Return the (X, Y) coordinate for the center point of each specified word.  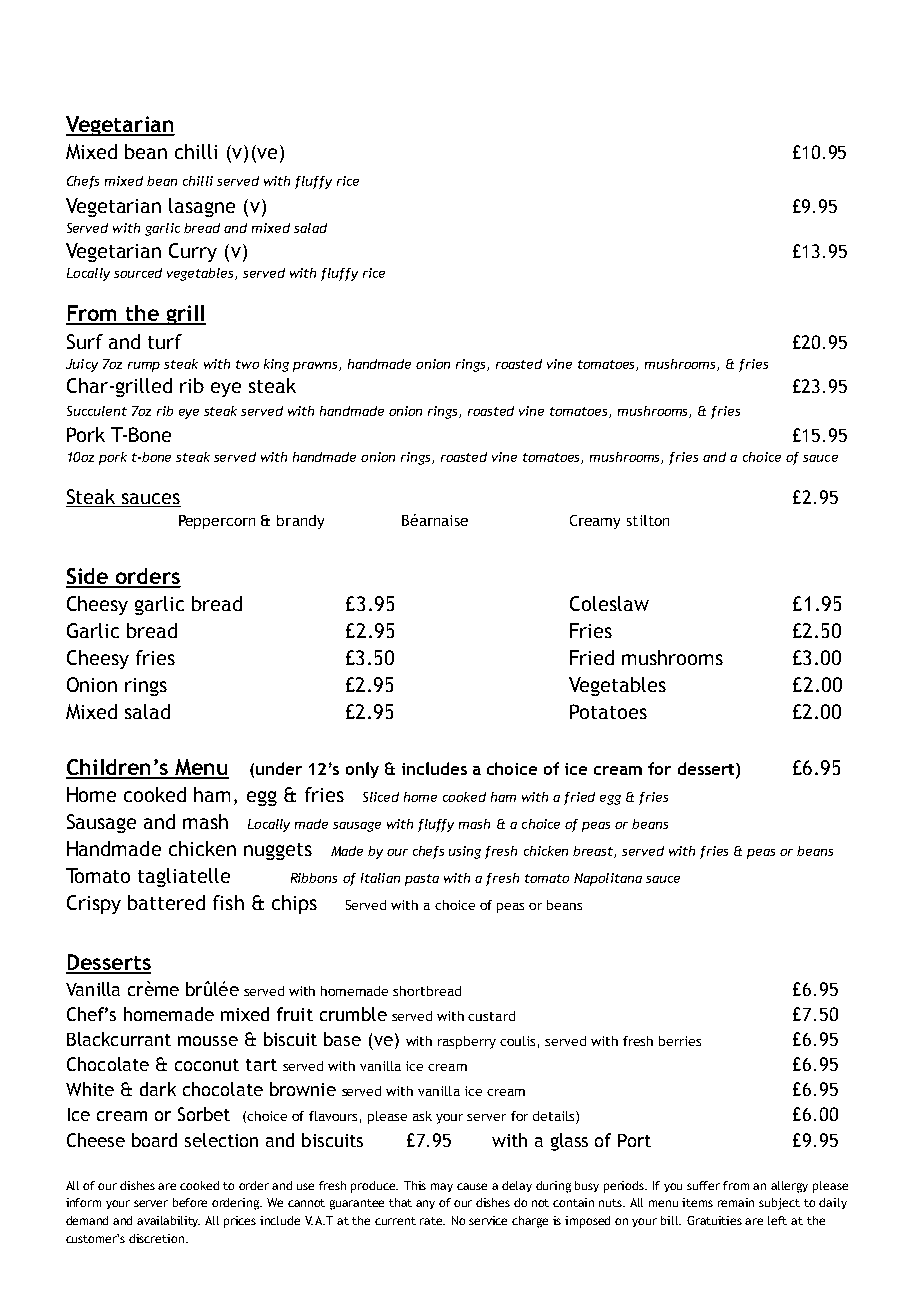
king (276, 365)
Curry (193, 252)
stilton (648, 520)
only (362, 770)
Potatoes (608, 711)
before (190, 1202)
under (279, 768)
